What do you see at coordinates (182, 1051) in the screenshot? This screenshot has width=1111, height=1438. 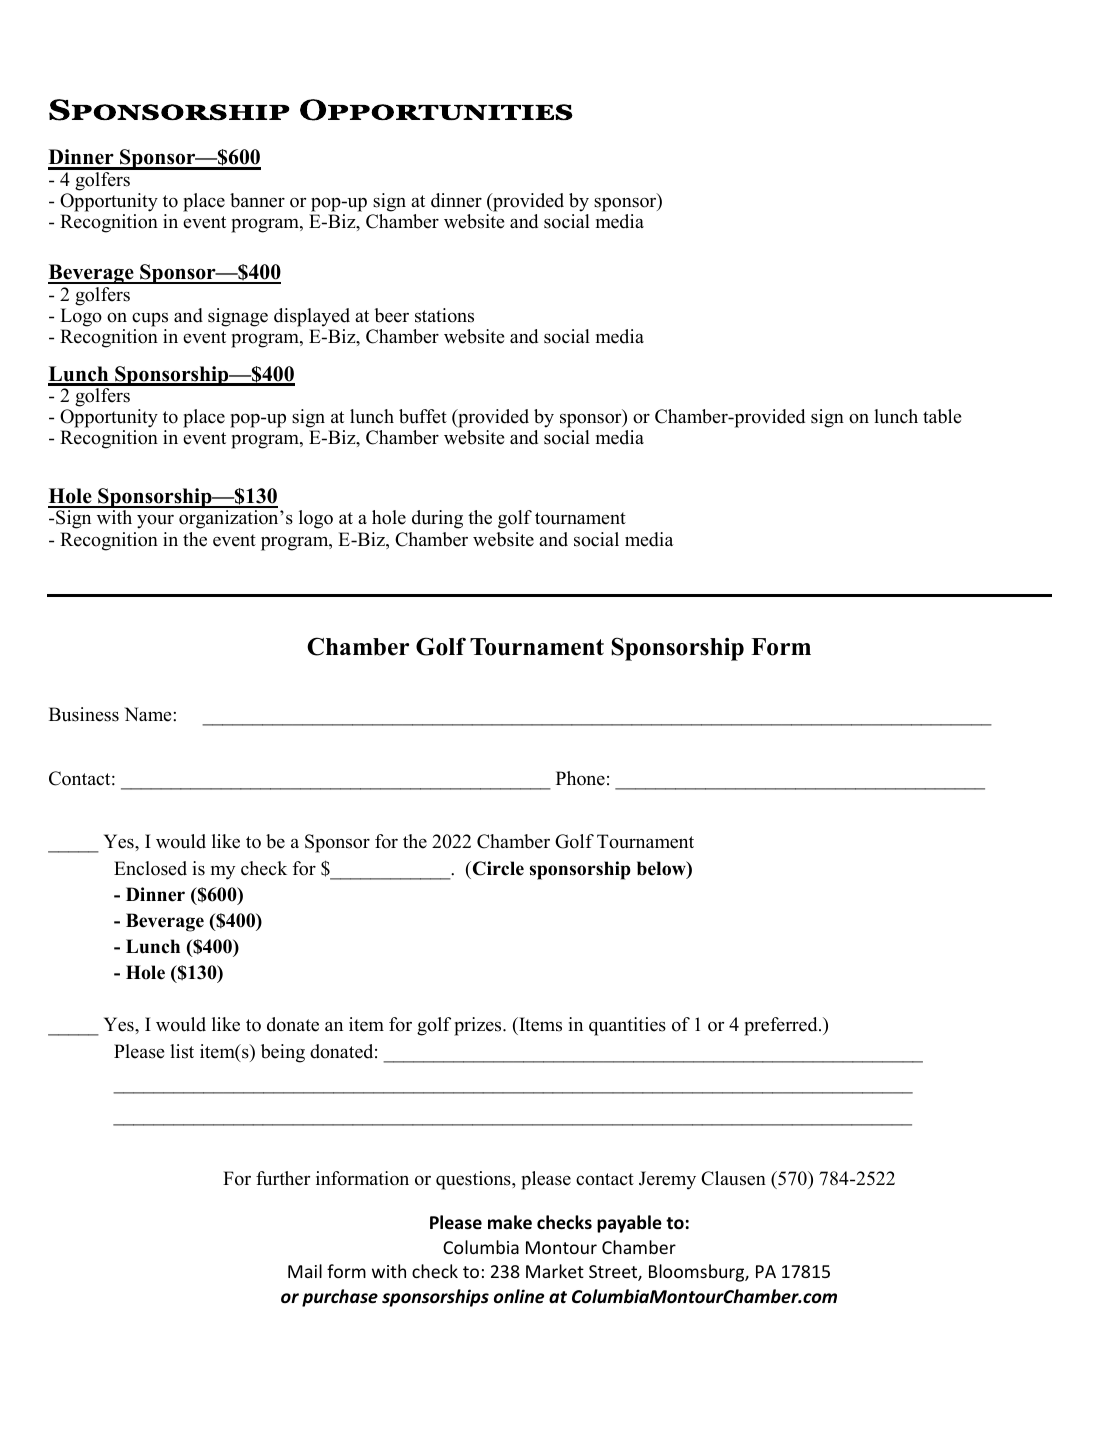 I see `list` at bounding box center [182, 1051].
